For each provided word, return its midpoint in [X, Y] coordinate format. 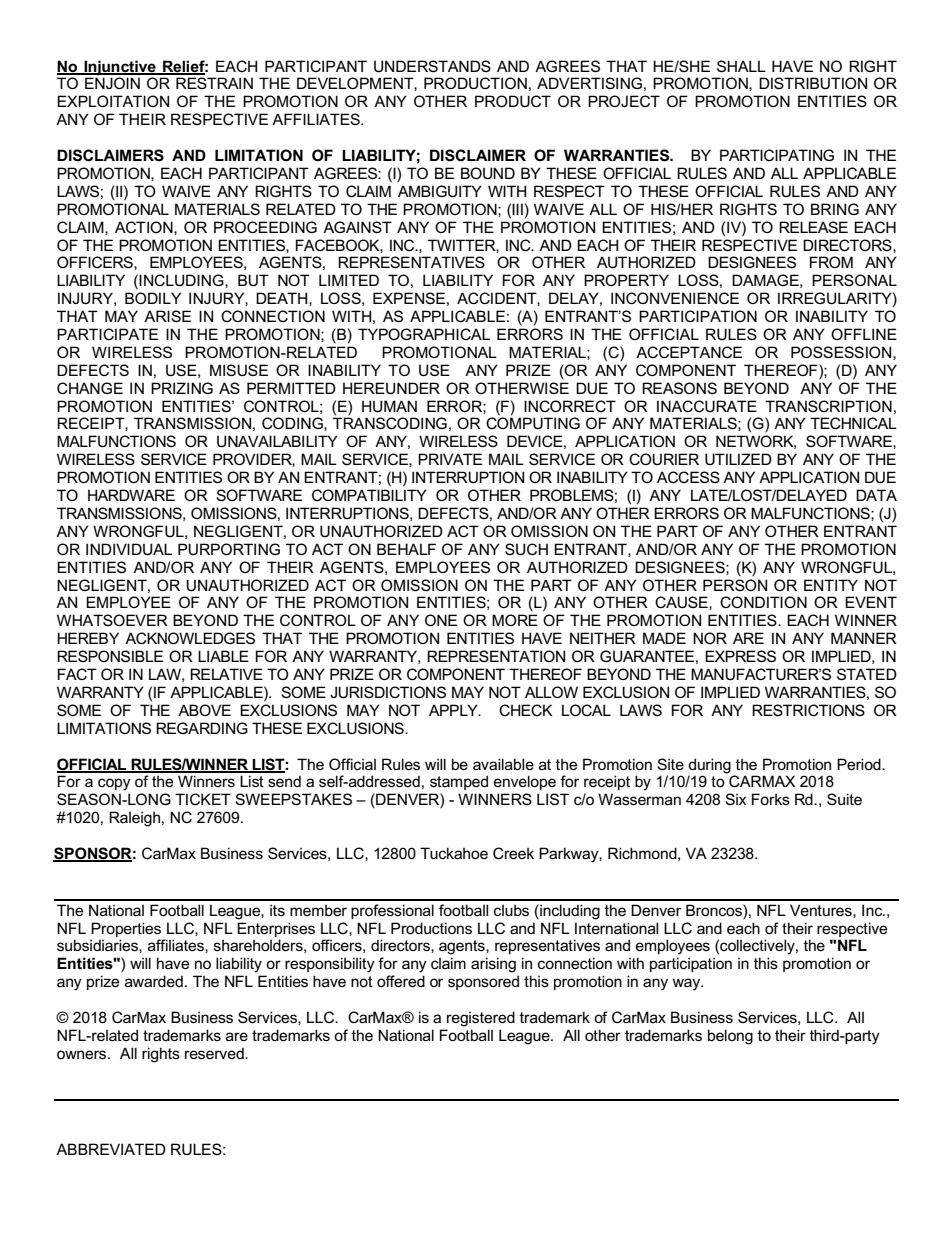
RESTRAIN [214, 83]
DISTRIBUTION [813, 83]
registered [481, 1019]
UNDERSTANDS [432, 66]
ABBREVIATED [111, 1149]
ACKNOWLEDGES [190, 638]
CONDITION [763, 602]
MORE [515, 620]
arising [493, 965]
